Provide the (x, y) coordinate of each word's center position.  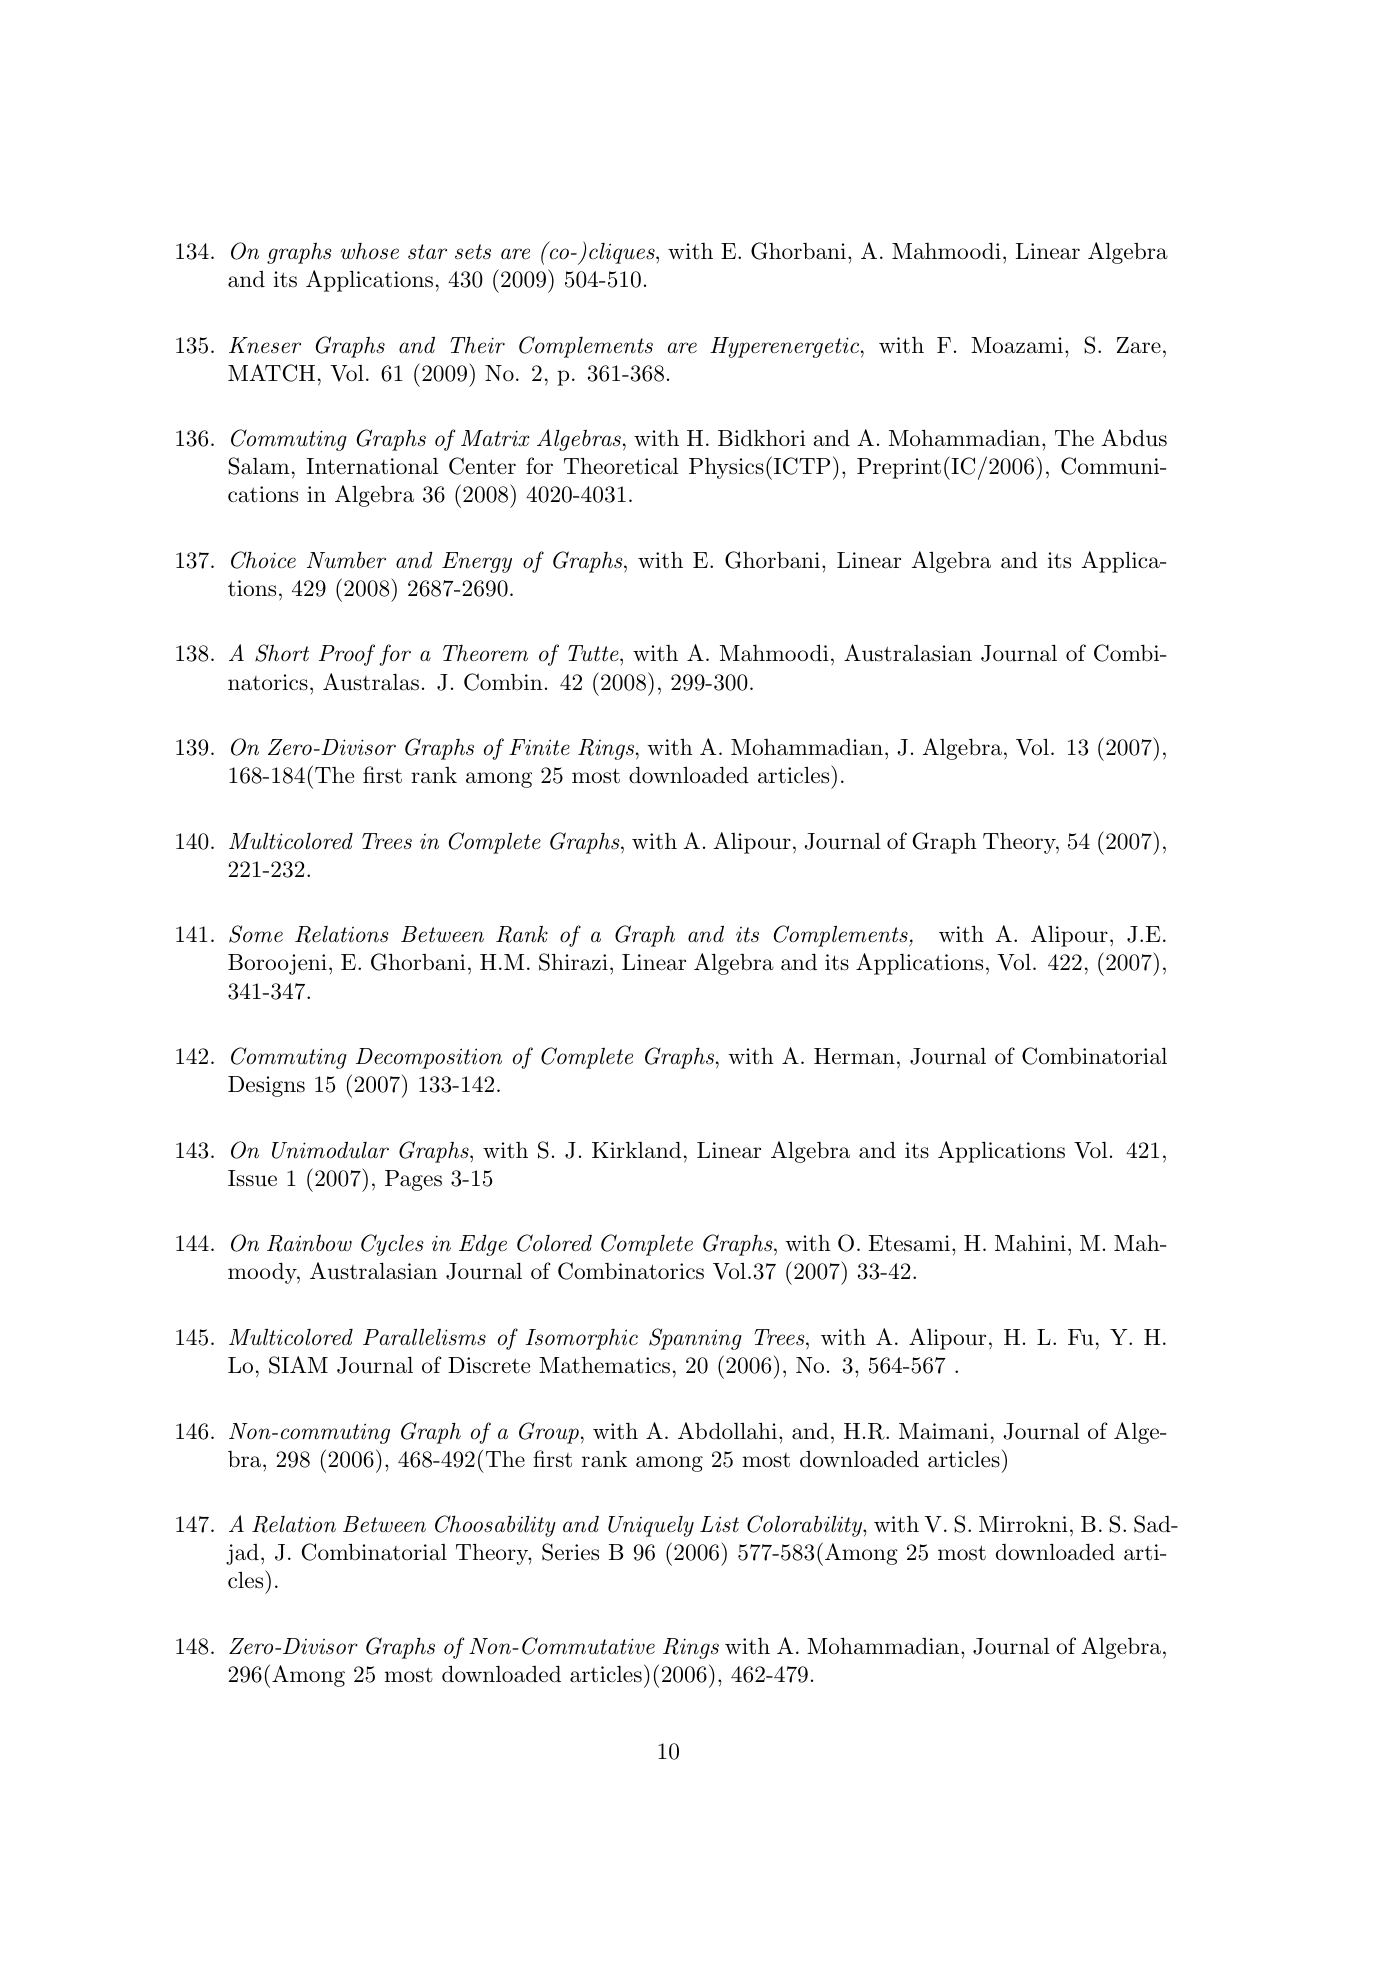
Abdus (1134, 438)
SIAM (298, 1365)
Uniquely (651, 1526)
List (719, 1524)
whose (370, 251)
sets (473, 252)
